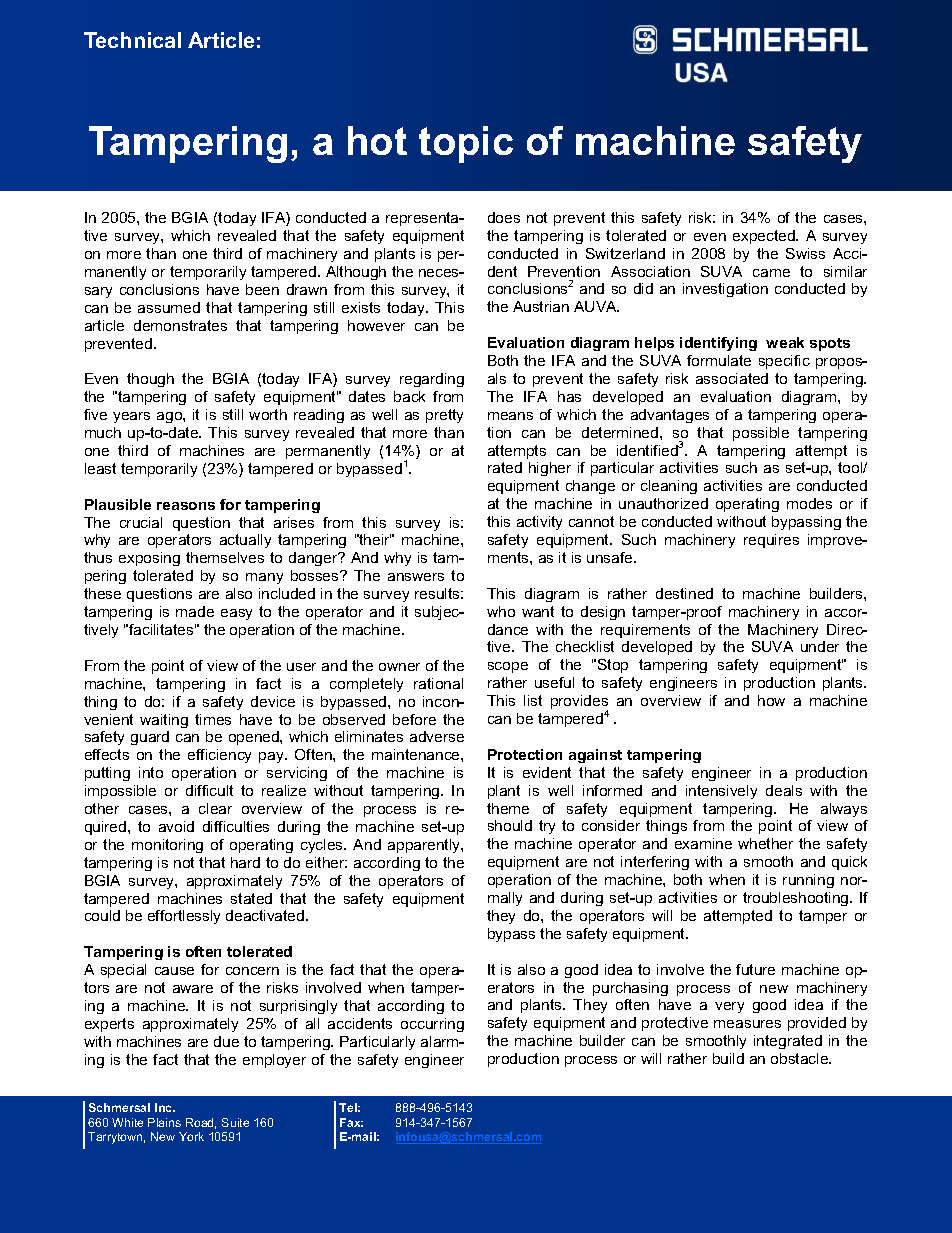  I want to click on weak, so click(785, 342).
